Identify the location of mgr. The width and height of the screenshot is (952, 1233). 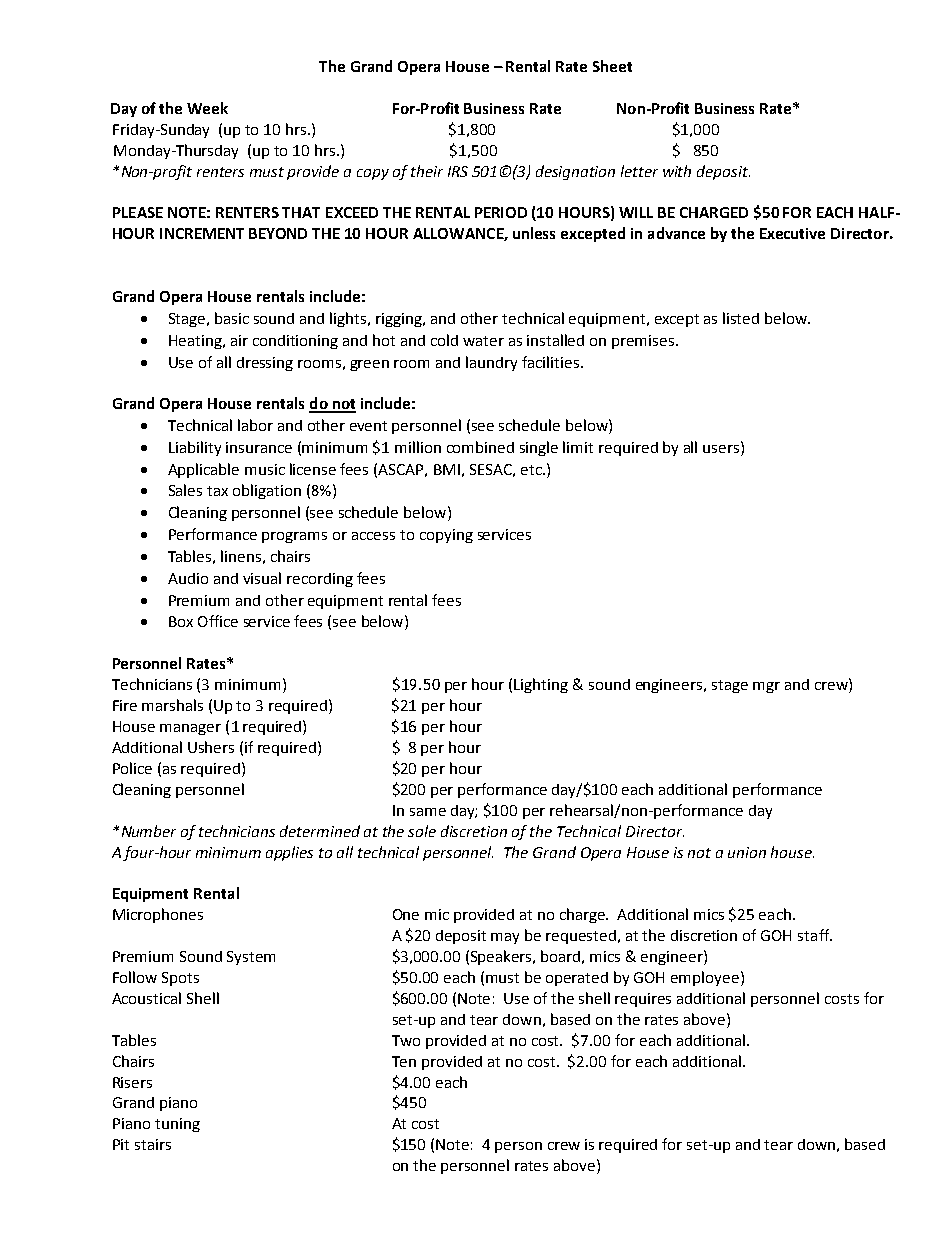
(766, 687).
